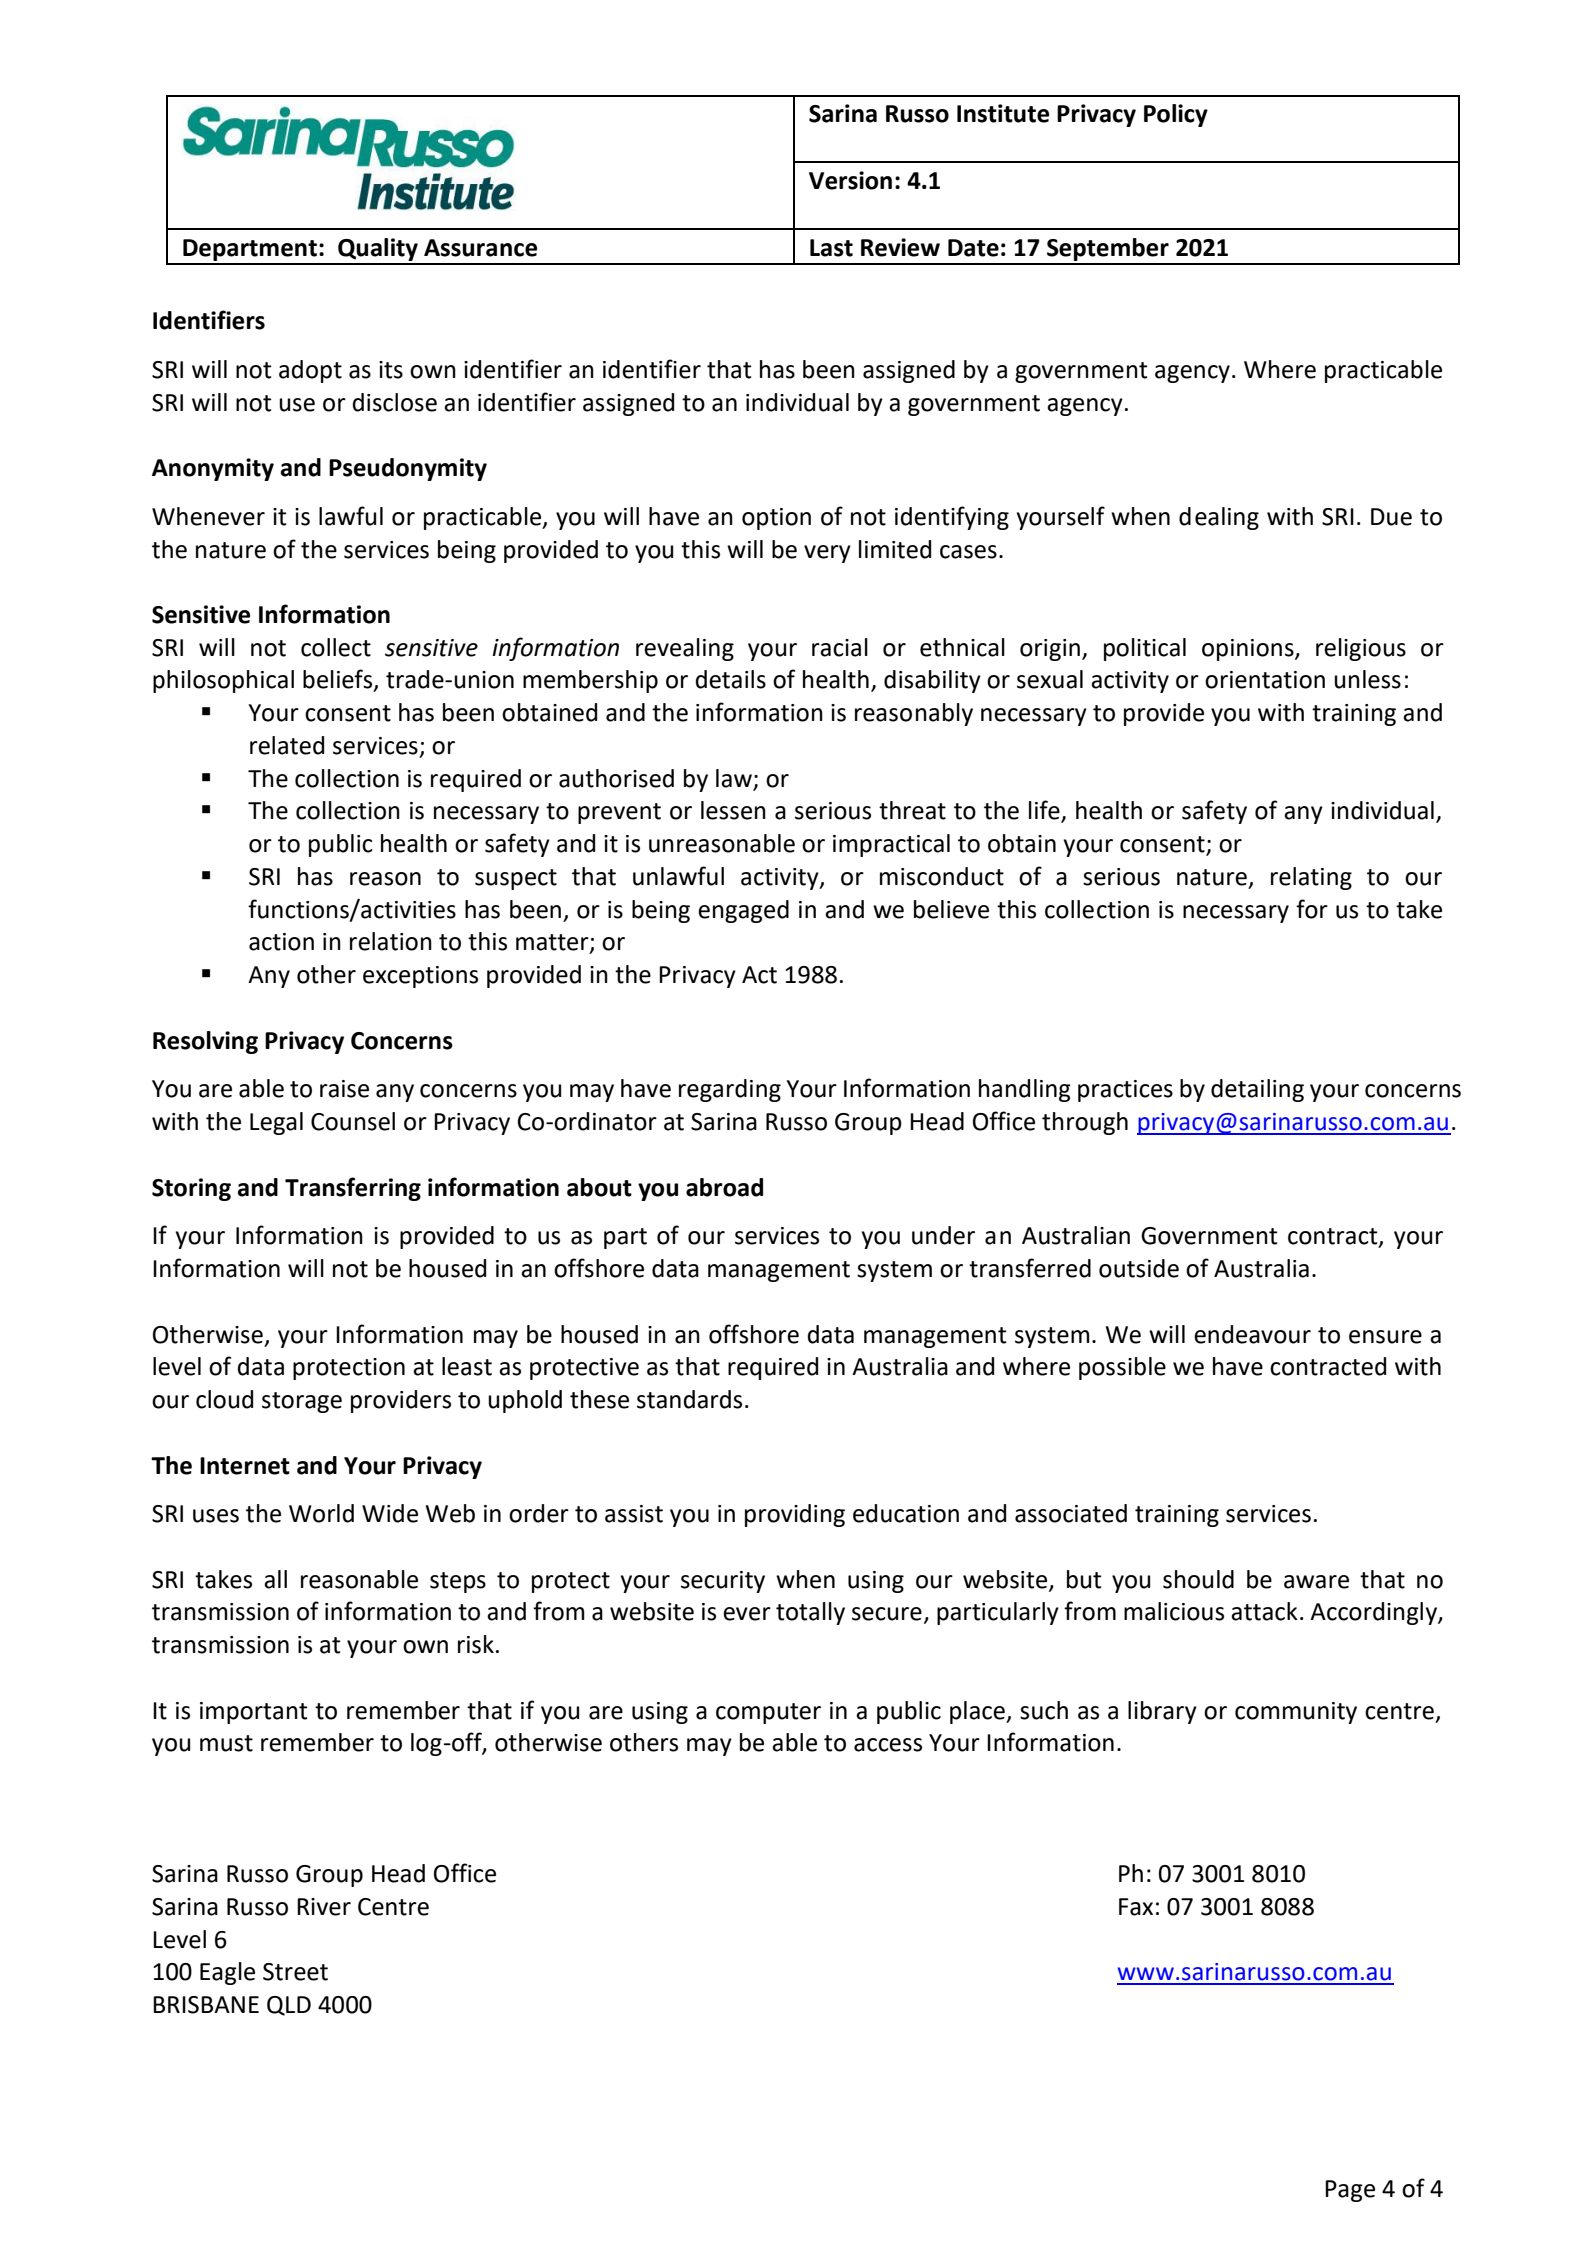 The width and height of the screenshot is (1596, 2257). What do you see at coordinates (480, 248) in the screenshot?
I see `Assurance` at bounding box center [480, 248].
